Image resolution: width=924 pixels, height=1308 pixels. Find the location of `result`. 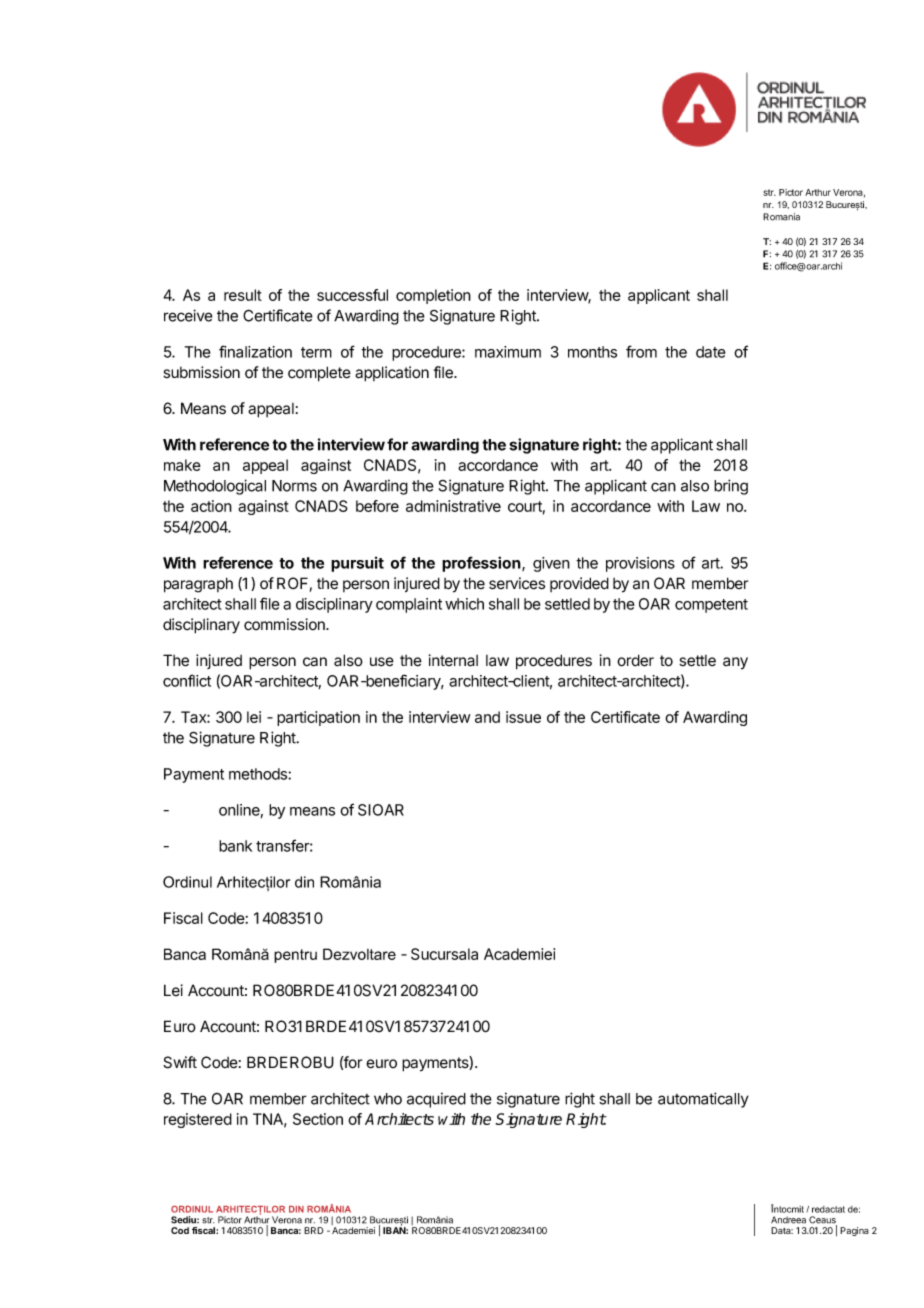

result is located at coordinates (243, 295).
